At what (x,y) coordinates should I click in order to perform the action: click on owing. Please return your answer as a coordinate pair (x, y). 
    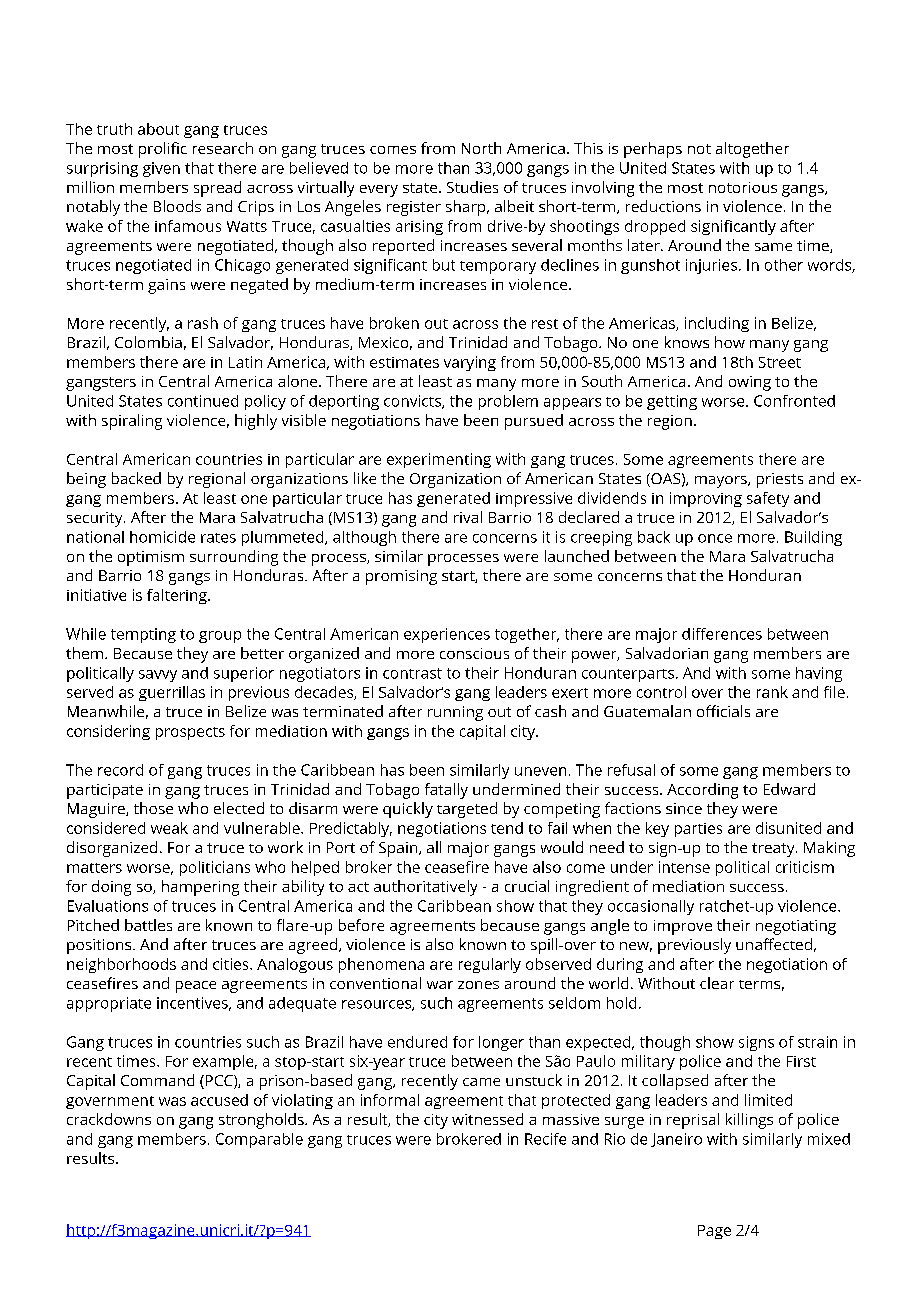
    Looking at the image, I should click on (750, 383).
